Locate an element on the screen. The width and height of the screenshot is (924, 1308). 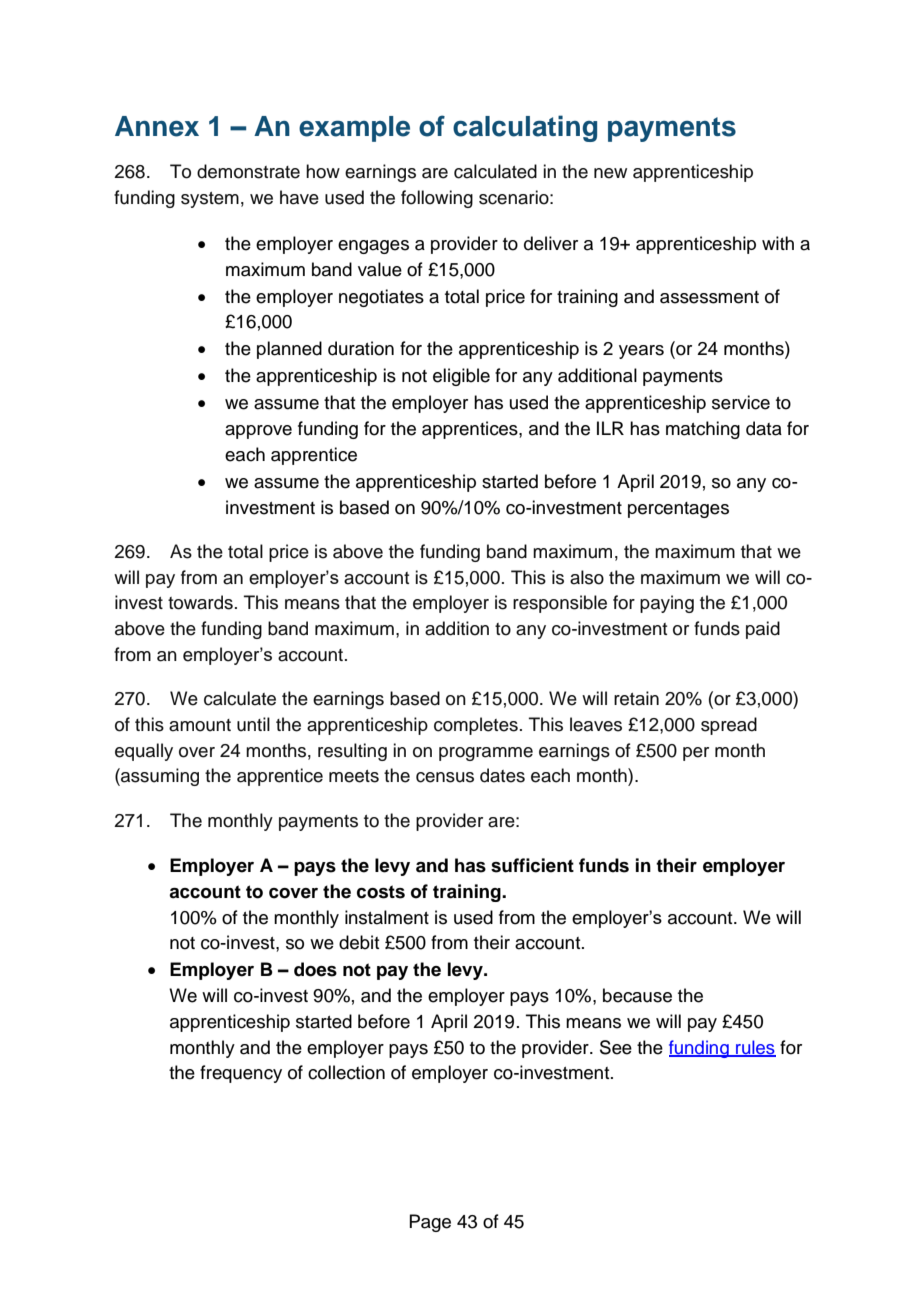
spread is located at coordinates (729, 726).
